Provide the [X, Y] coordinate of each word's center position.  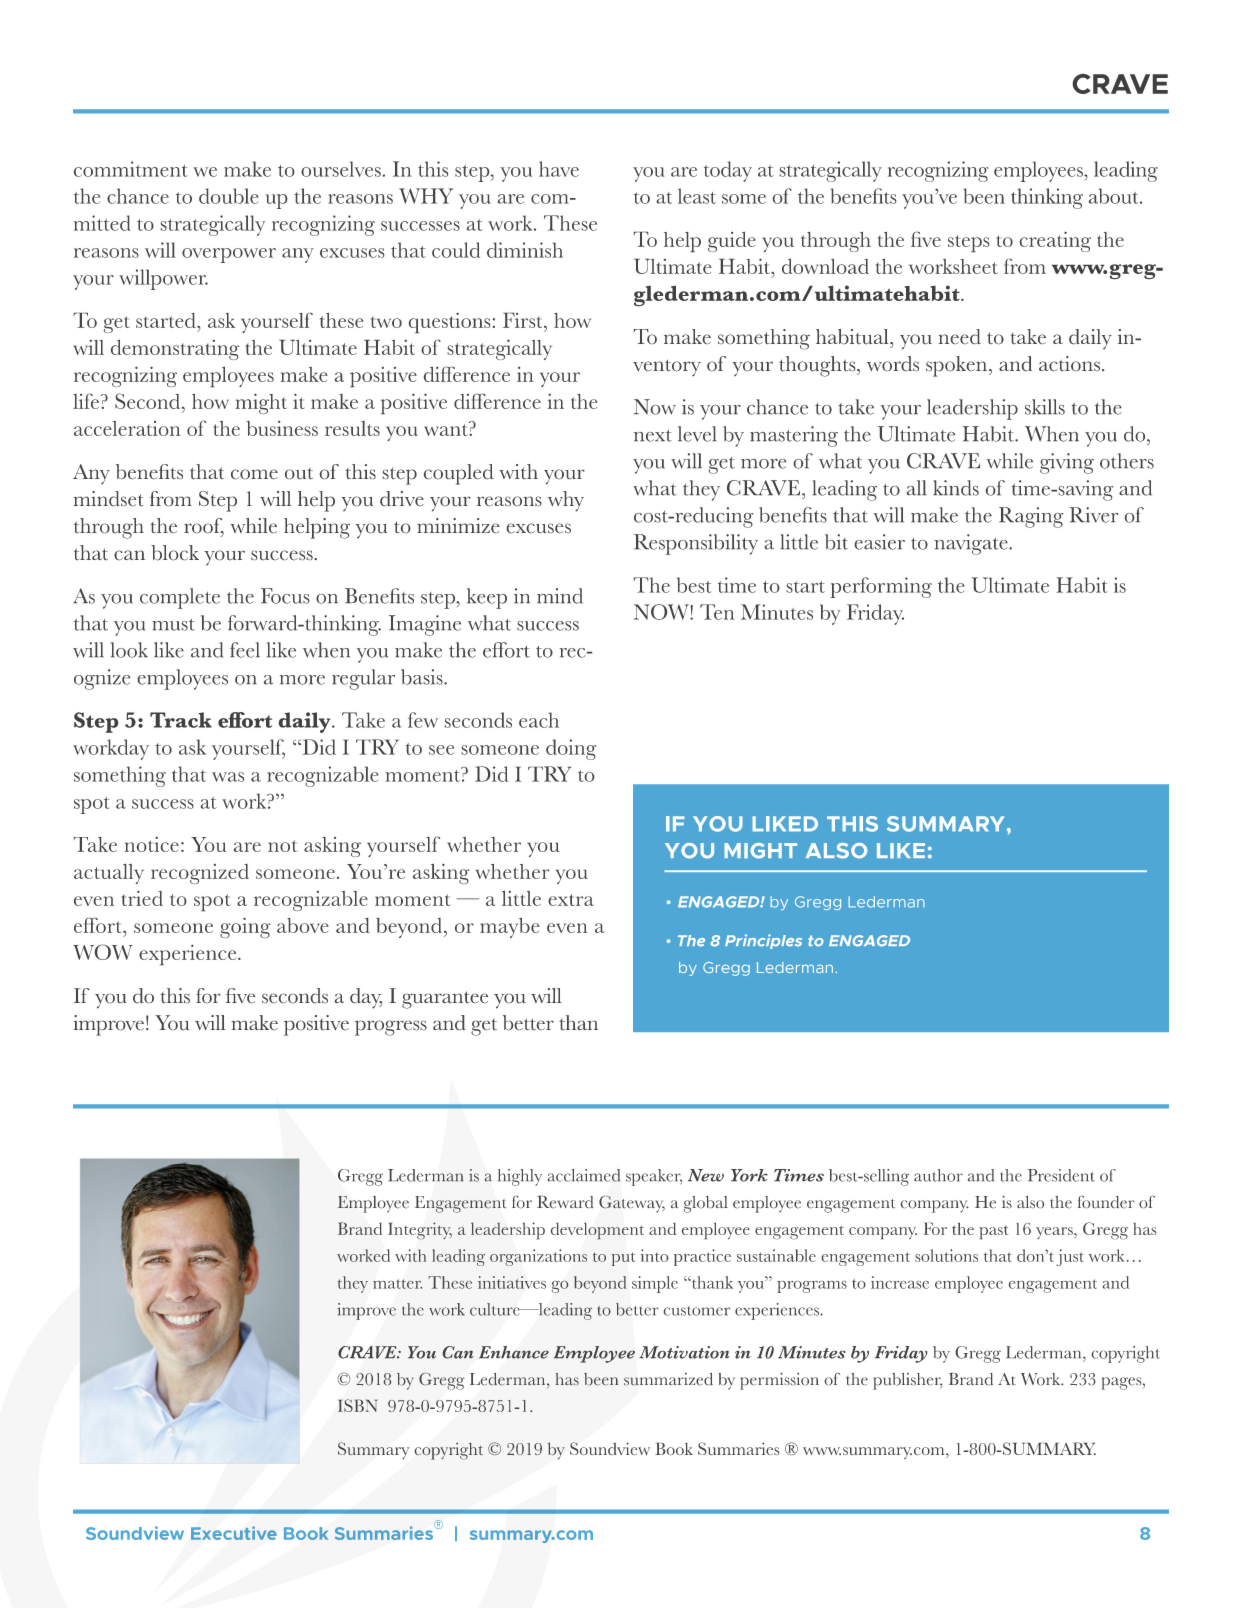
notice [152, 844]
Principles [763, 941]
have [559, 169]
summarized [668, 1379]
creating [1055, 242]
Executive [234, 1533]
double [229, 196]
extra [571, 900]
